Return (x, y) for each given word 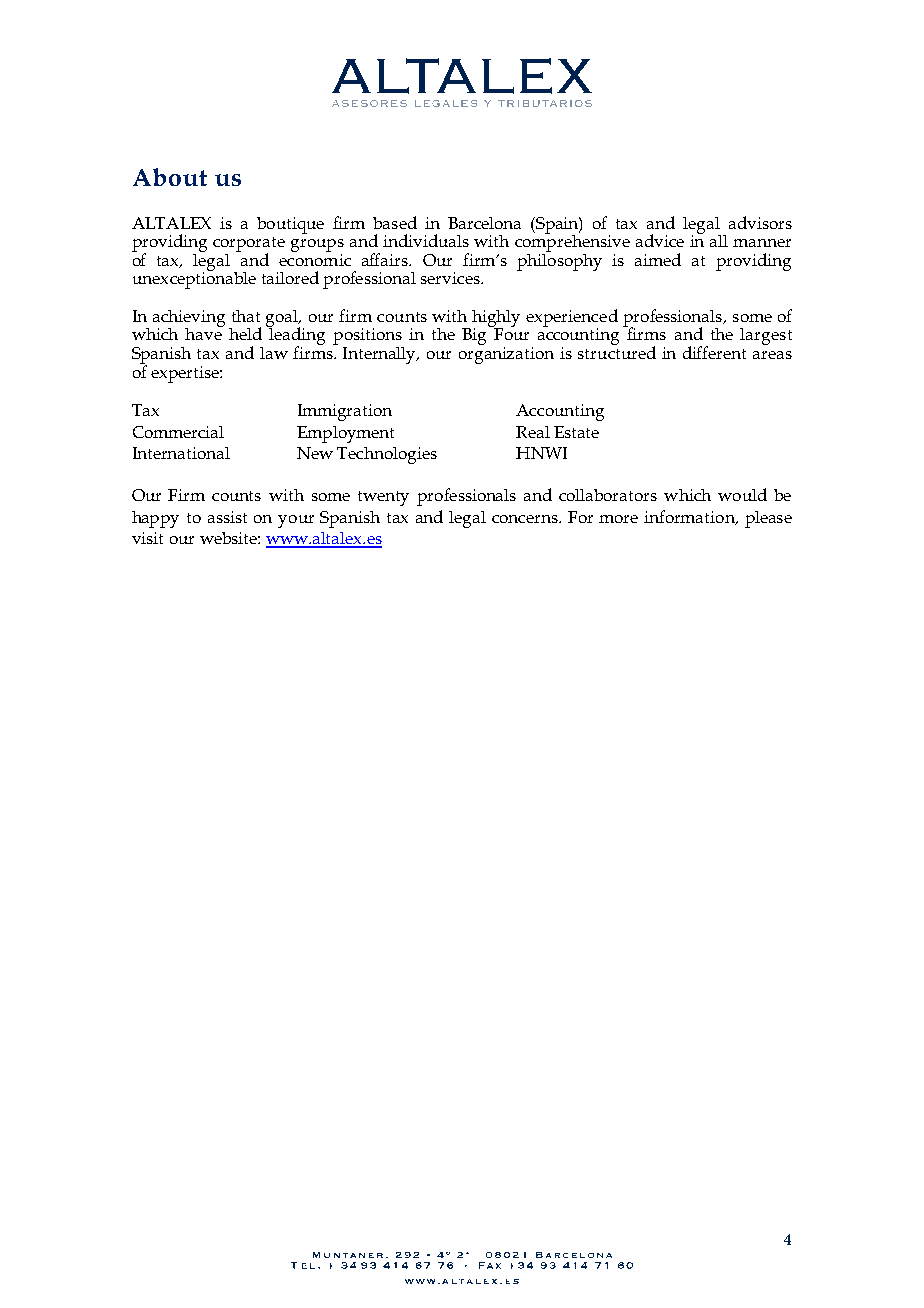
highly (496, 319)
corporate (249, 245)
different (714, 352)
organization (506, 355)
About (170, 177)
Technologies (387, 455)
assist (227, 517)
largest (766, 336)
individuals (426, 240)
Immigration (345, 412)
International (181, 453)
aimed (658, 259)
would (742, 494)
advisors (760, 222)
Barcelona (484, 223)
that (246, 316)
